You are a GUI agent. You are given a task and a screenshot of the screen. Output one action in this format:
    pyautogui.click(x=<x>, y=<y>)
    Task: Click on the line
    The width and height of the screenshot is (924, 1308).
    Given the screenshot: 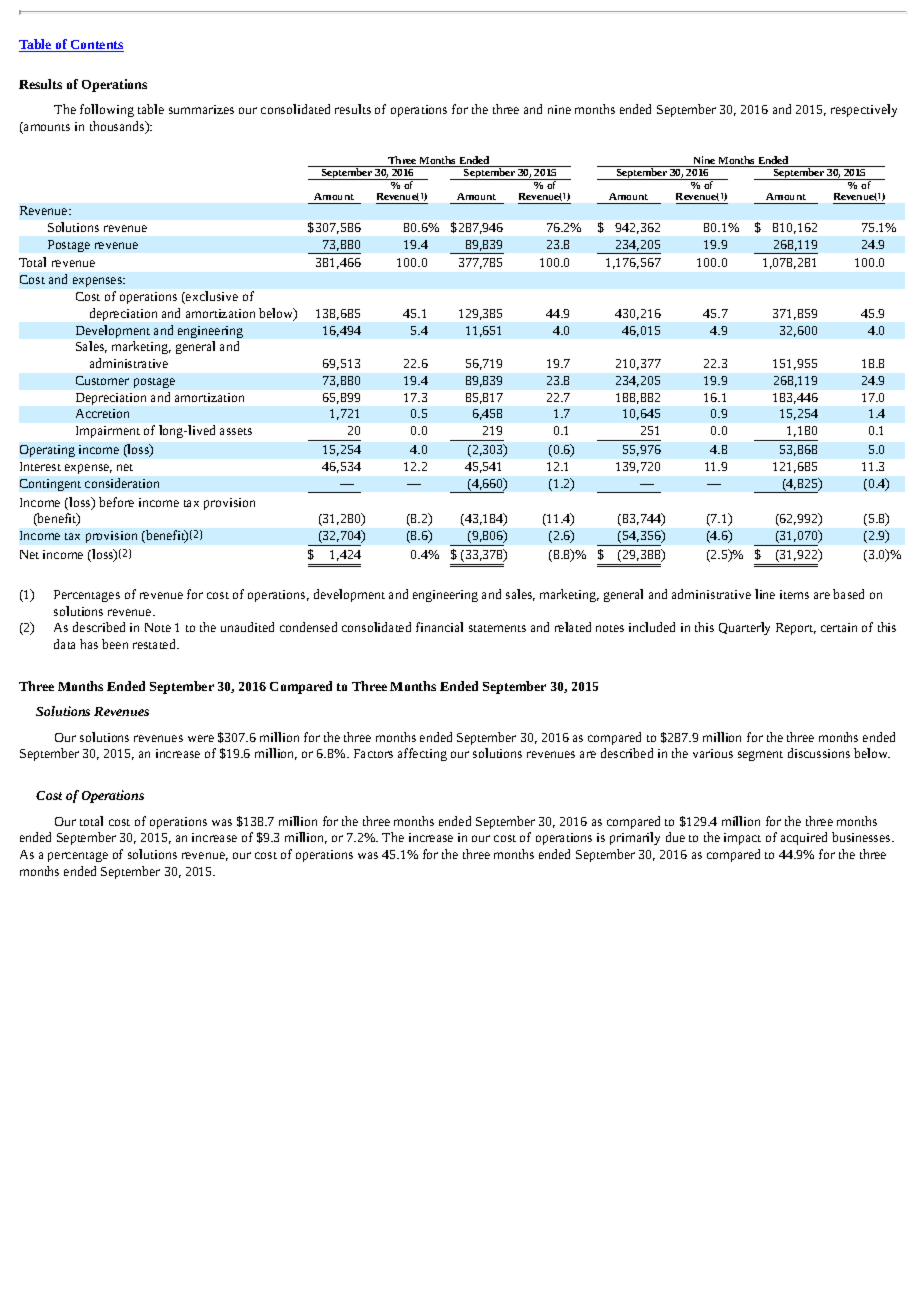 What is the action you would take?
    pyautogui.click(x=765, y=594)
